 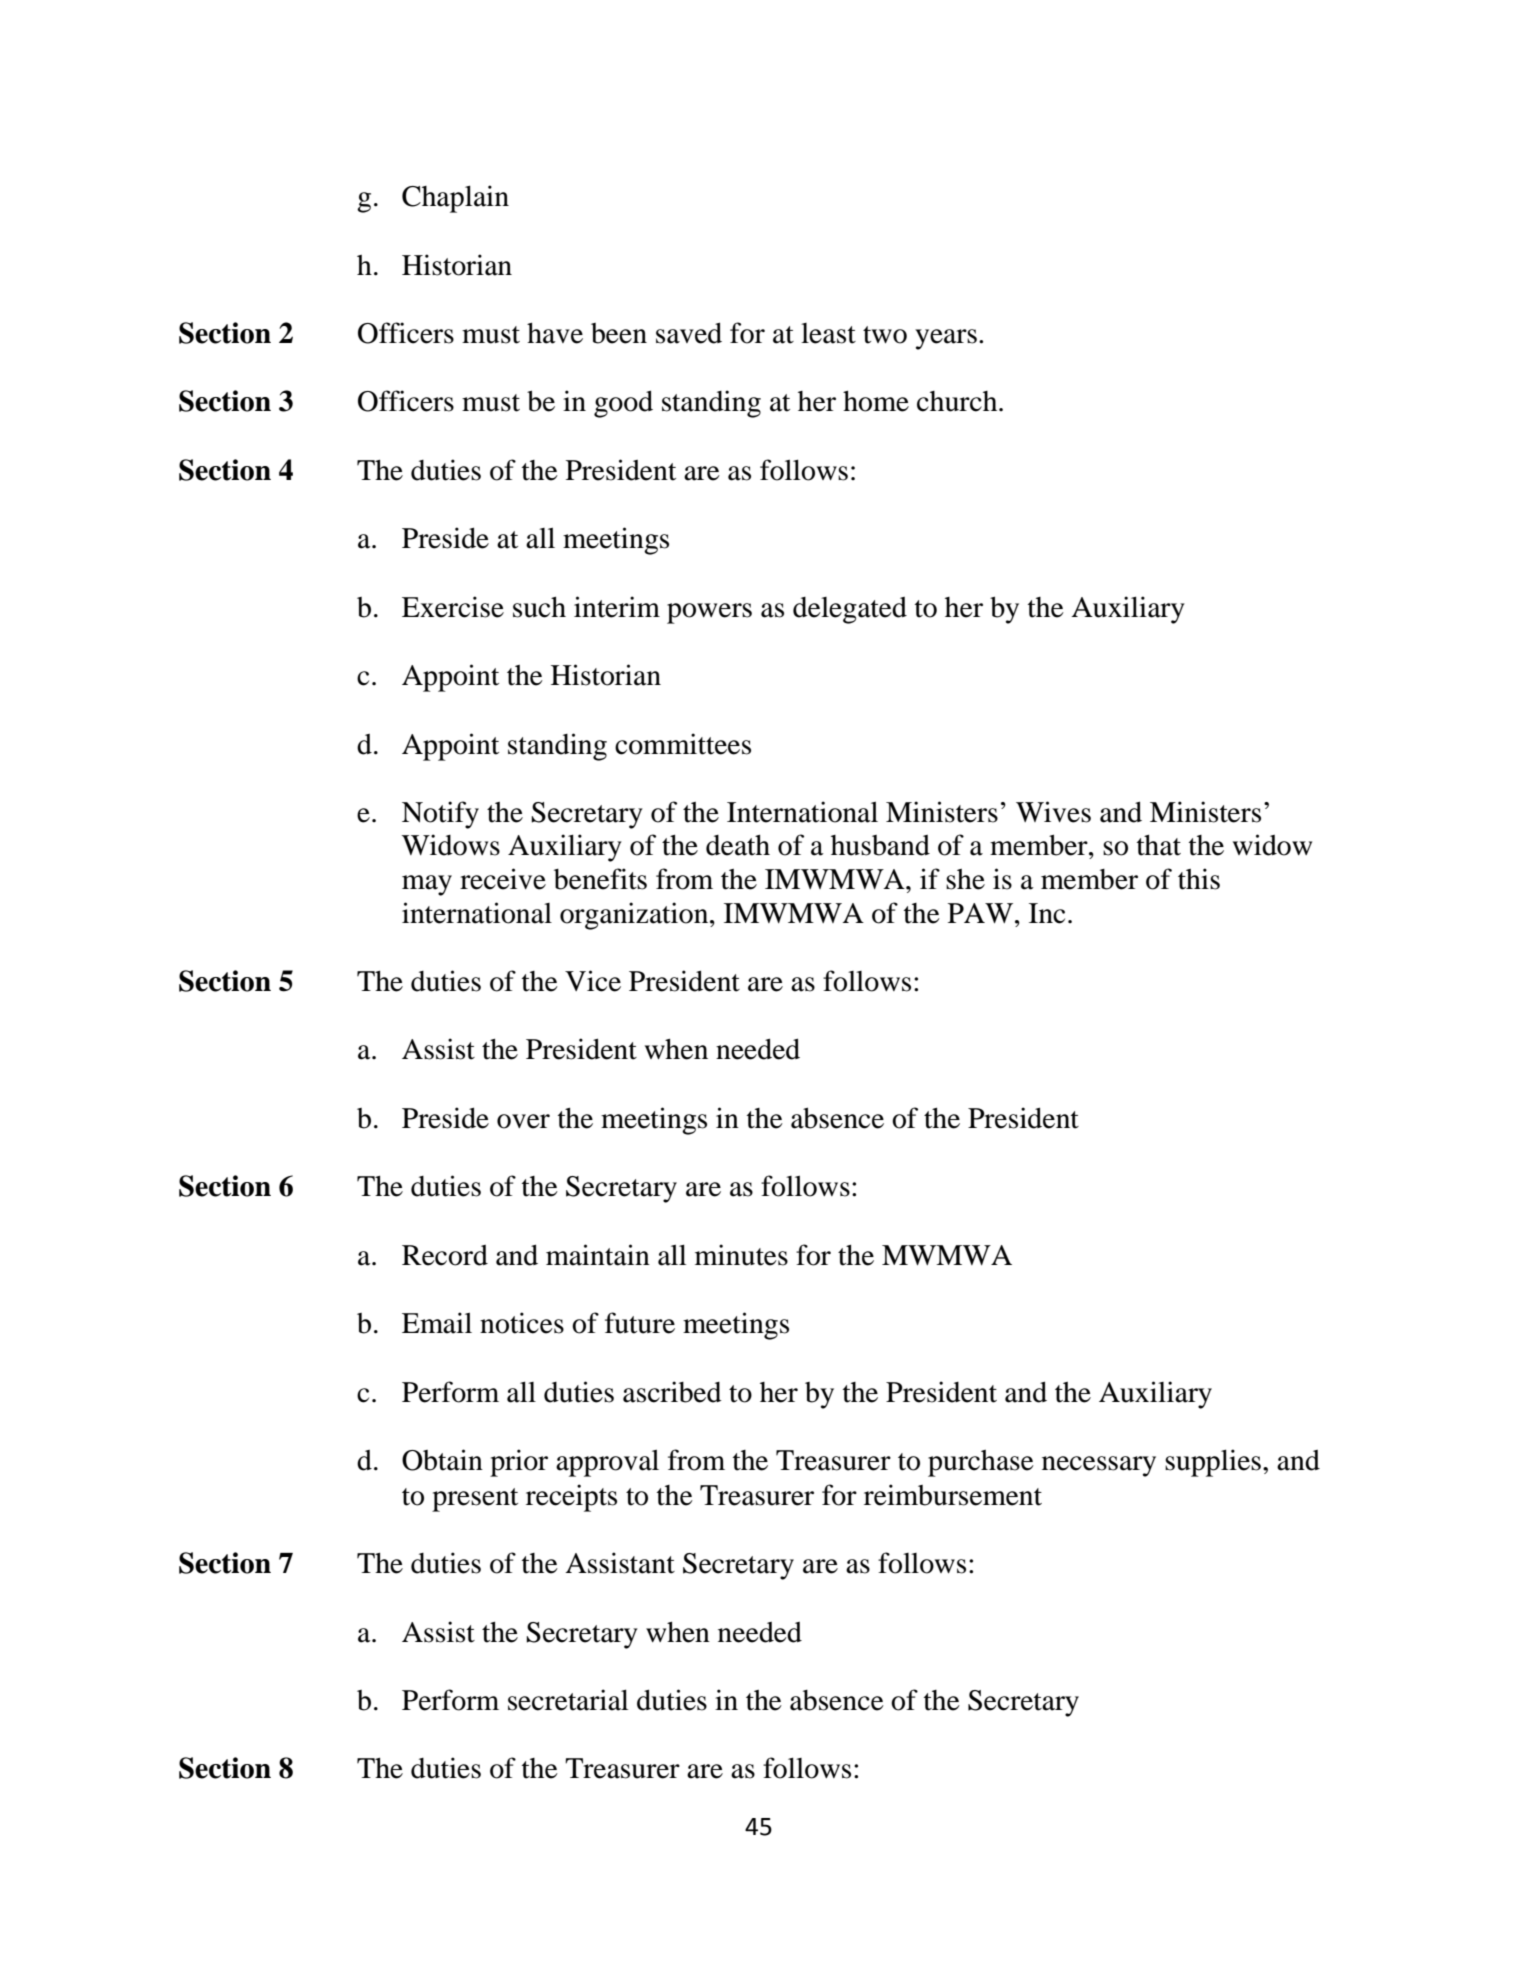 I want to click on over, so click(x=523, y=1121).
